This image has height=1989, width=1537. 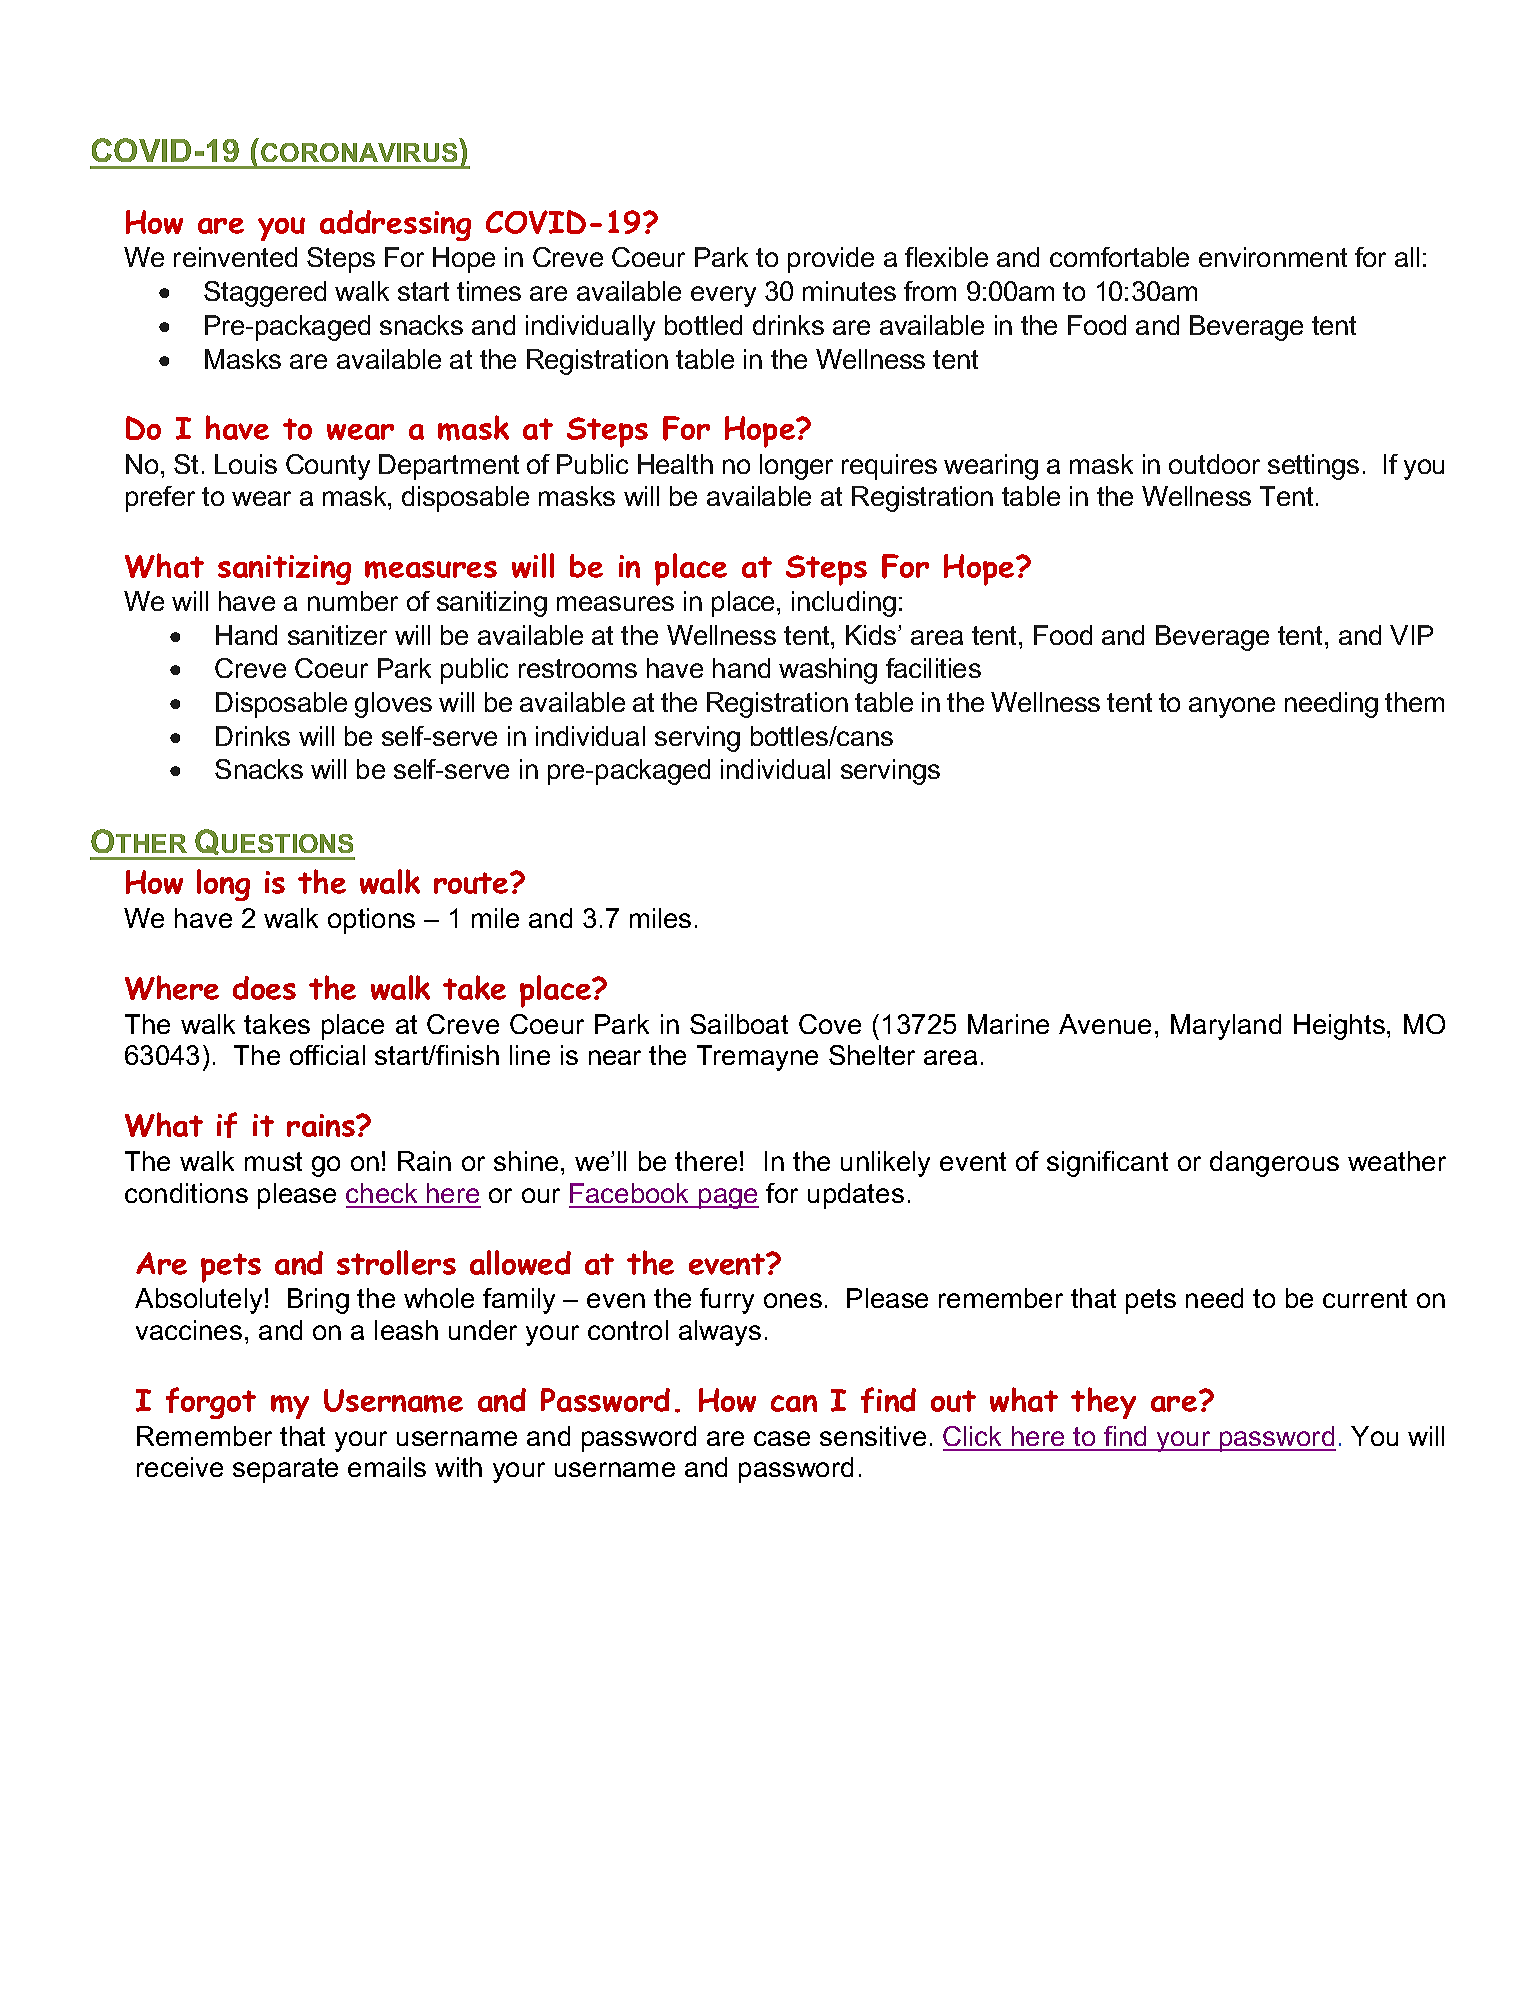 What do you see at coordinates (782, 1438) in the image?
I see `case` at bounding box center [782, 1438].
